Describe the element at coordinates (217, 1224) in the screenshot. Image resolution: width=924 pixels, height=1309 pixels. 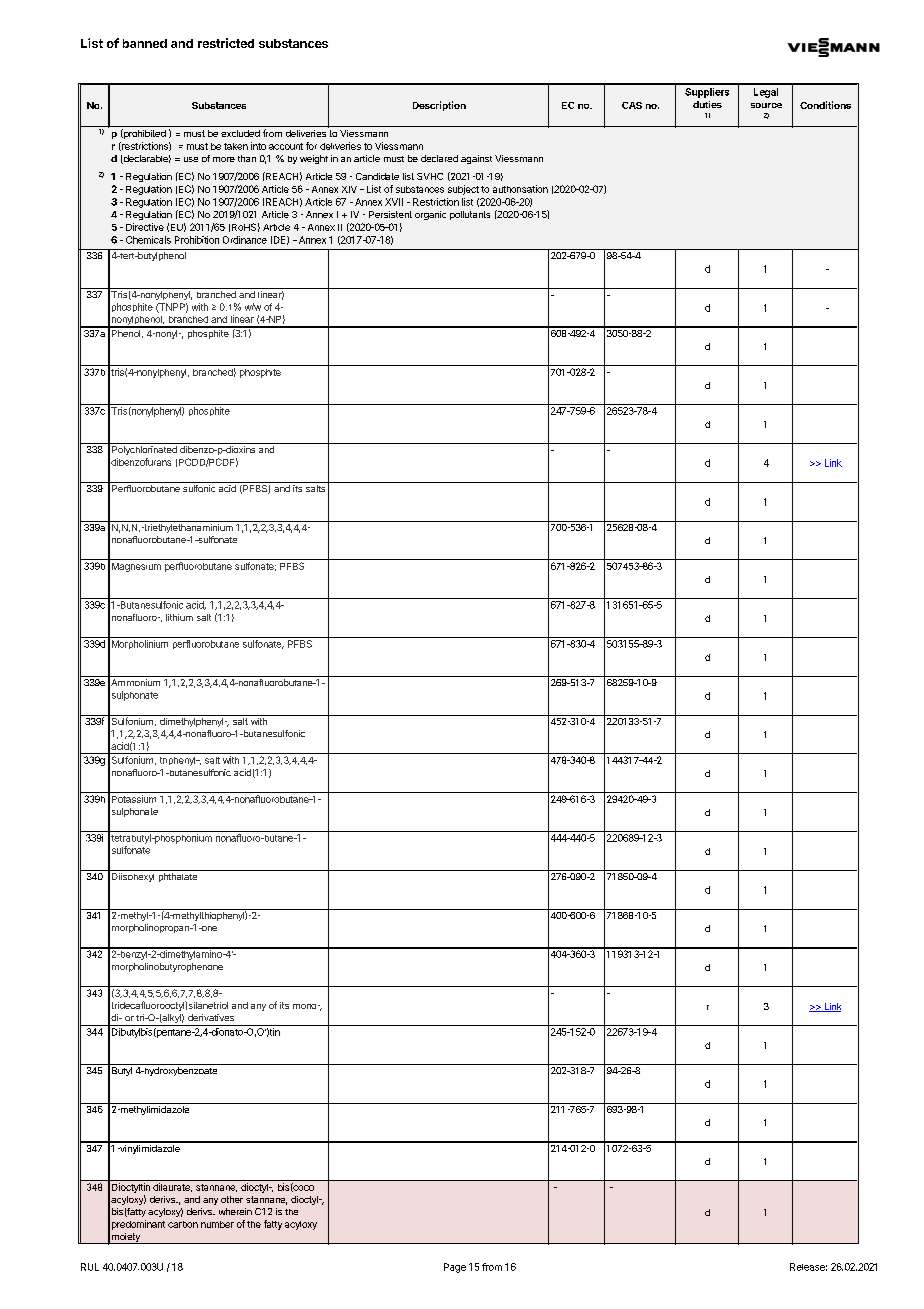
I see `number` at that location.
